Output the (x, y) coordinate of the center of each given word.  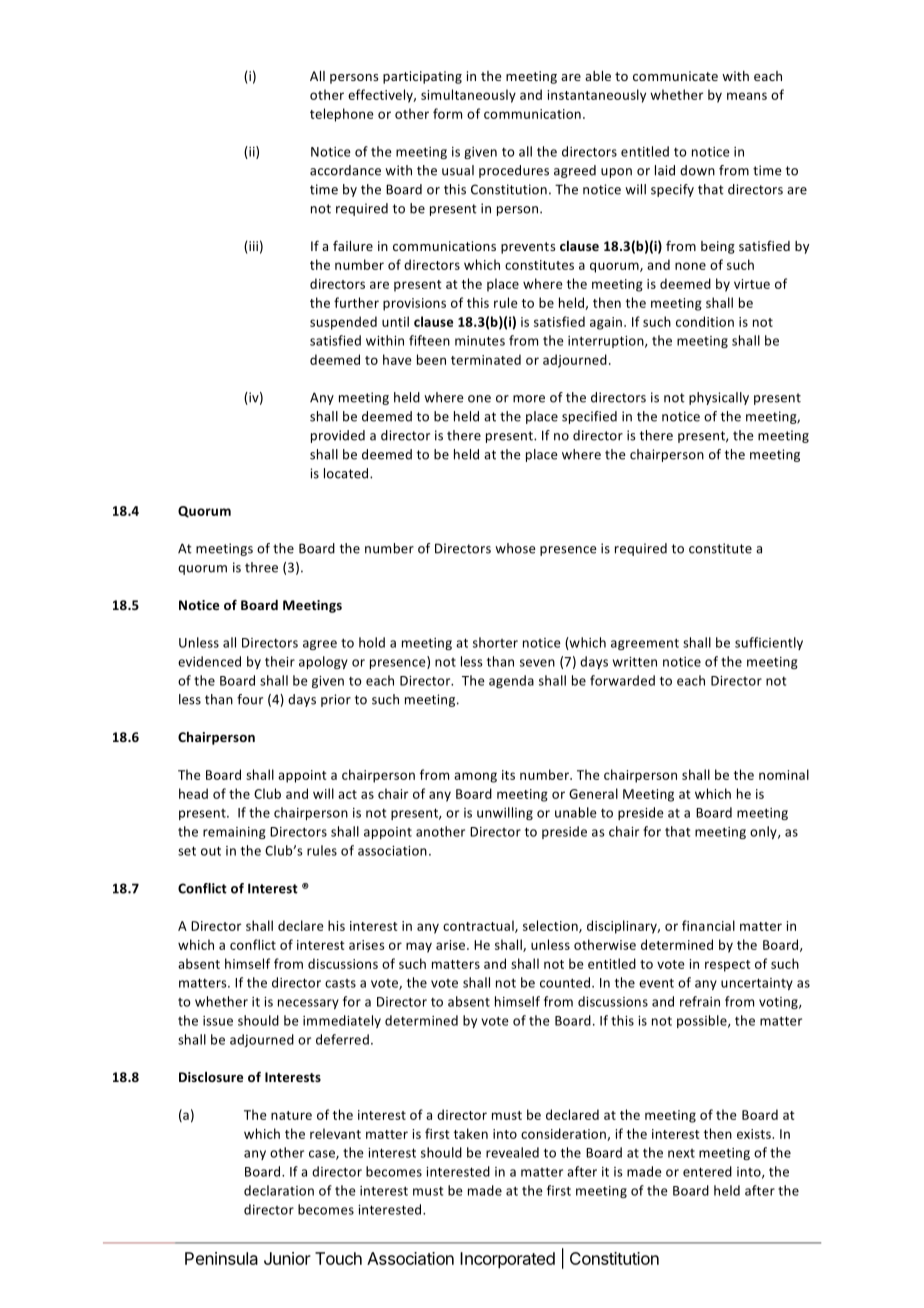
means (747, 96)
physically (719, 398)
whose (515, 548)
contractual (479, 926)
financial (708, 925)
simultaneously (468, 96)
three (261, 567)
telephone (342, 115)
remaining (234, 833)
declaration (279, 1190)
